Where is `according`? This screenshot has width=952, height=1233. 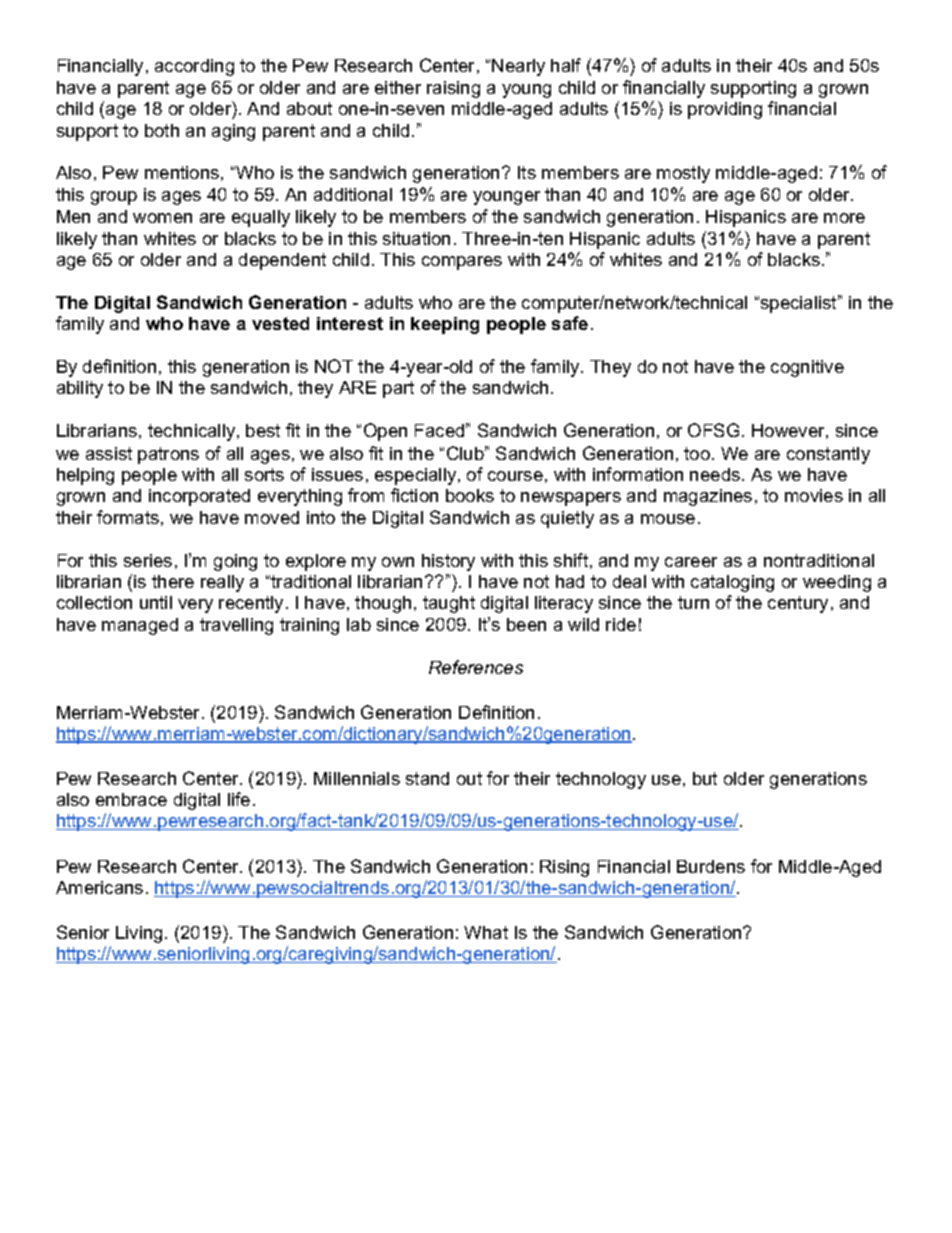 according is located at coordinates (194, 67).
